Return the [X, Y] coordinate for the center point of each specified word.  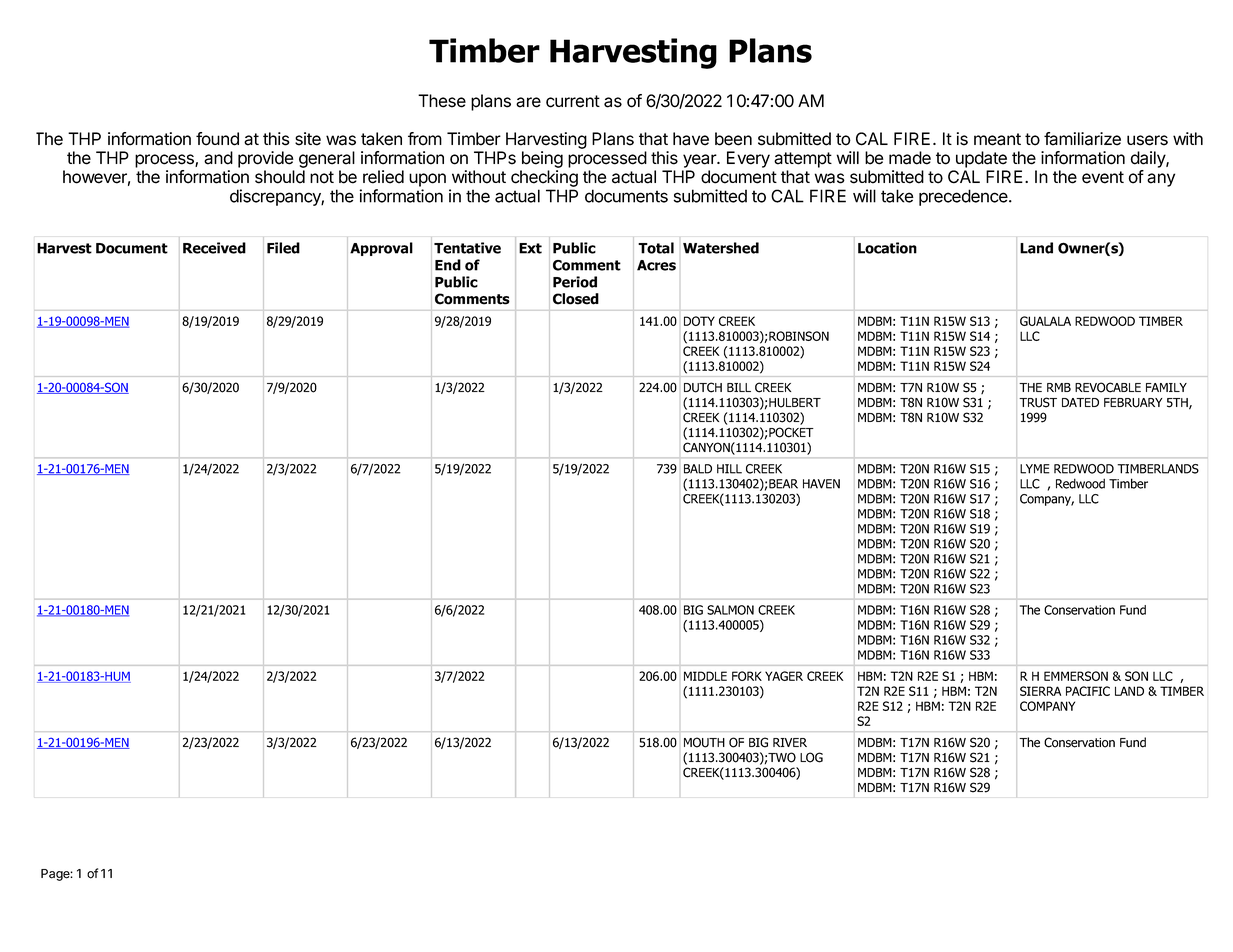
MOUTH [704, 742]
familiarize [1082, 139]
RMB [1059, 387]
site [308, 139]
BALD [698, 469]
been [733, 139]
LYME [1035, 469]
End [448, 265]
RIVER [790, 742]
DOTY [699, 321]
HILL [729, 469]
